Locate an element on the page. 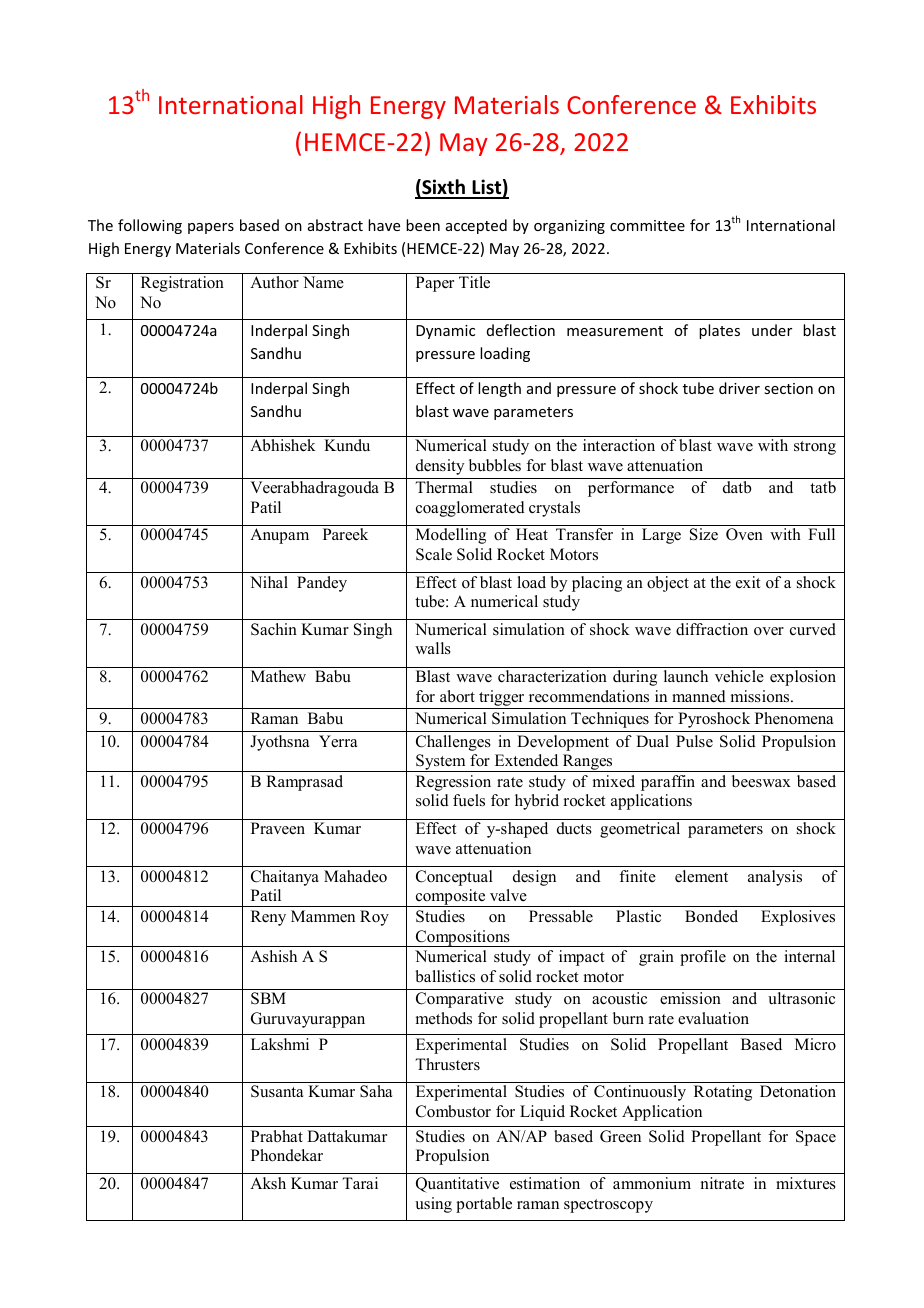 The width and height of the image is (924, 1308). walls is located at coordinates (433, 648).
